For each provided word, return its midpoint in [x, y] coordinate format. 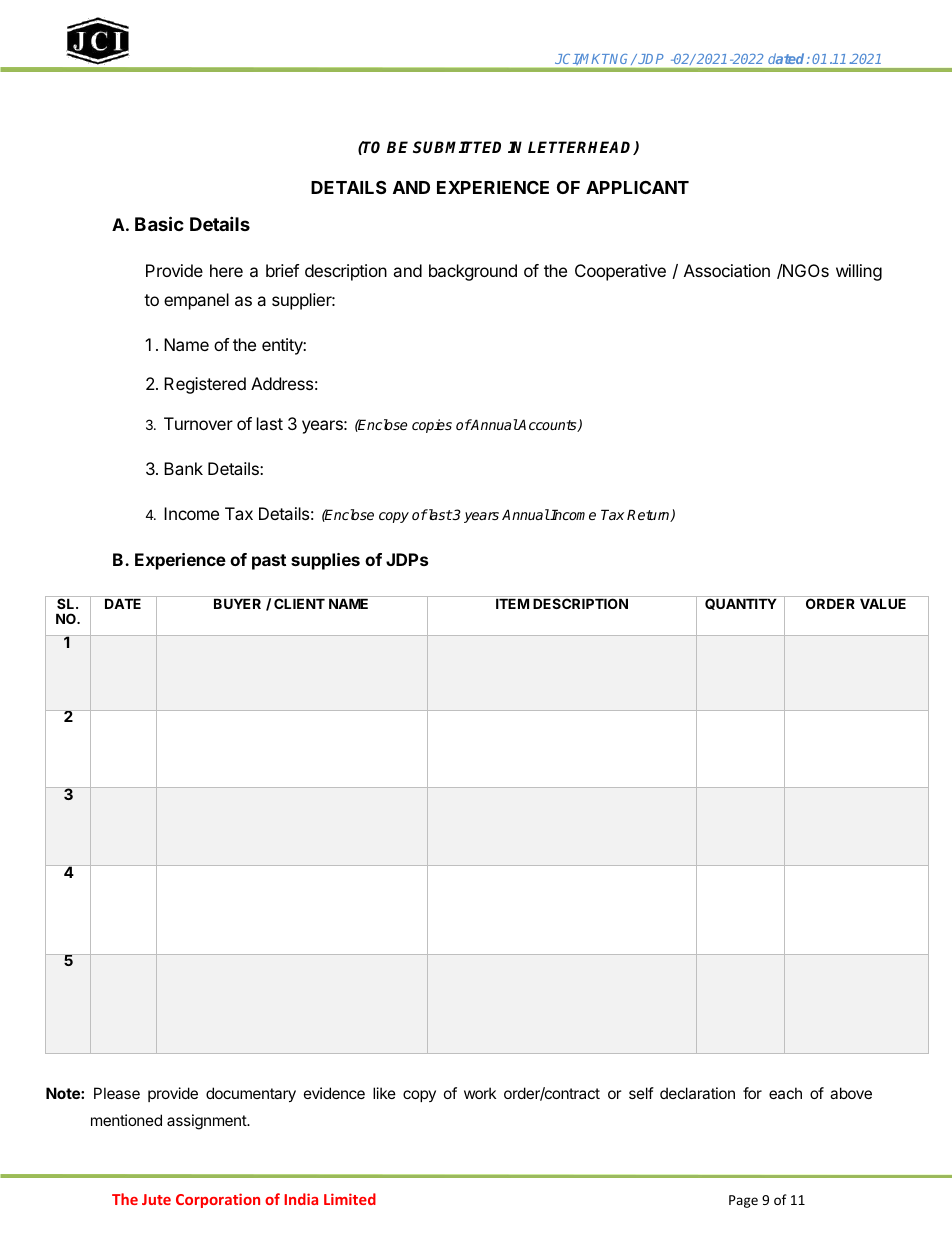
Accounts [548, 425]
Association [727, 270]
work [480, 1093]
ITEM [512, 603]
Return [649, 515]
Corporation [218, 1200]
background [473, 272]
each [785, 1093]
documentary [251, 1094]
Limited [350, 1199]
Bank [183, 468]
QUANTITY [741, 604]
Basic [159, 223]
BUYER [237, 603]
